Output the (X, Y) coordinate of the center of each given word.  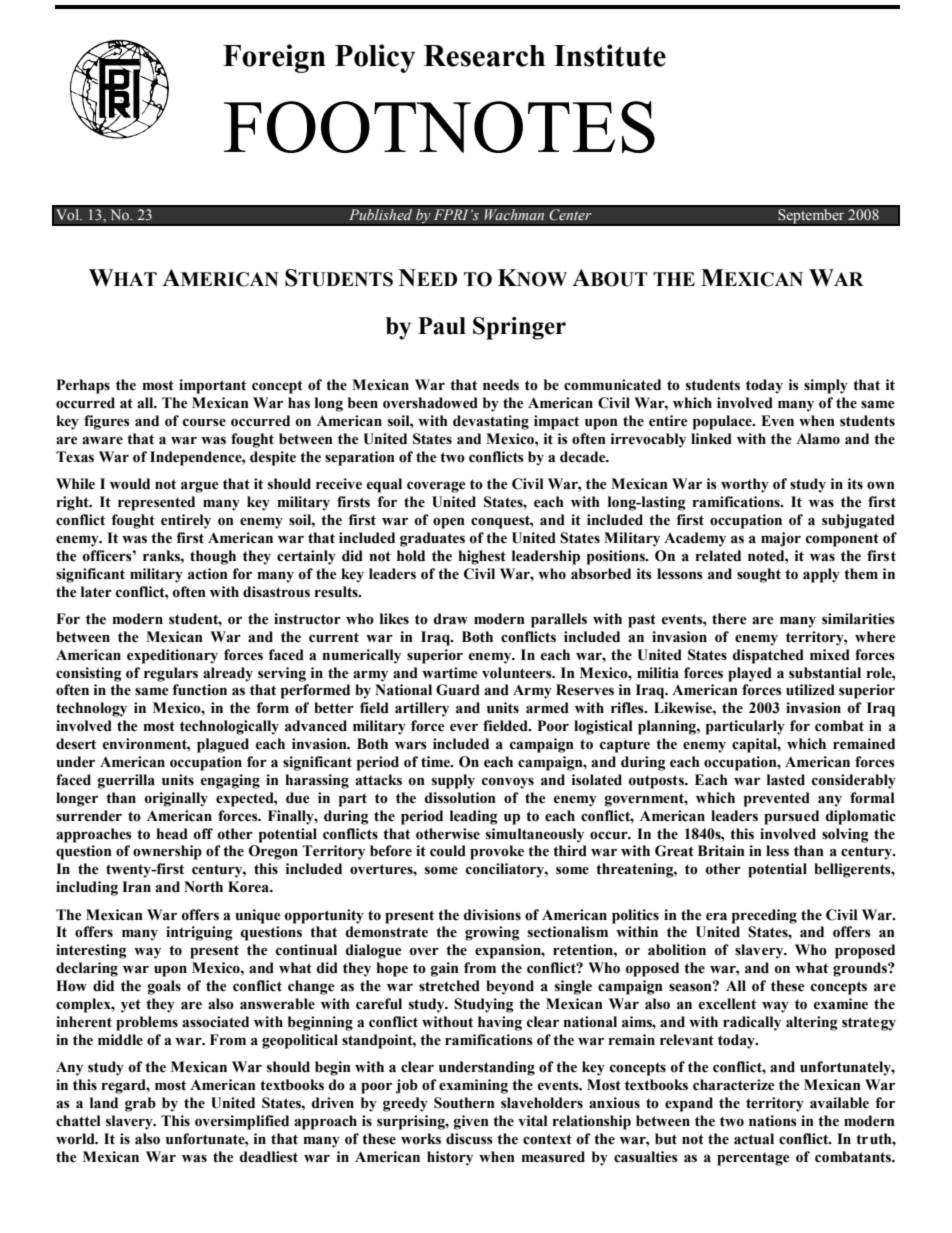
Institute (610, 55)
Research (484, 56)
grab (140, 1104)
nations (773, 1121)
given (471, 1122)
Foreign (274, 58)
